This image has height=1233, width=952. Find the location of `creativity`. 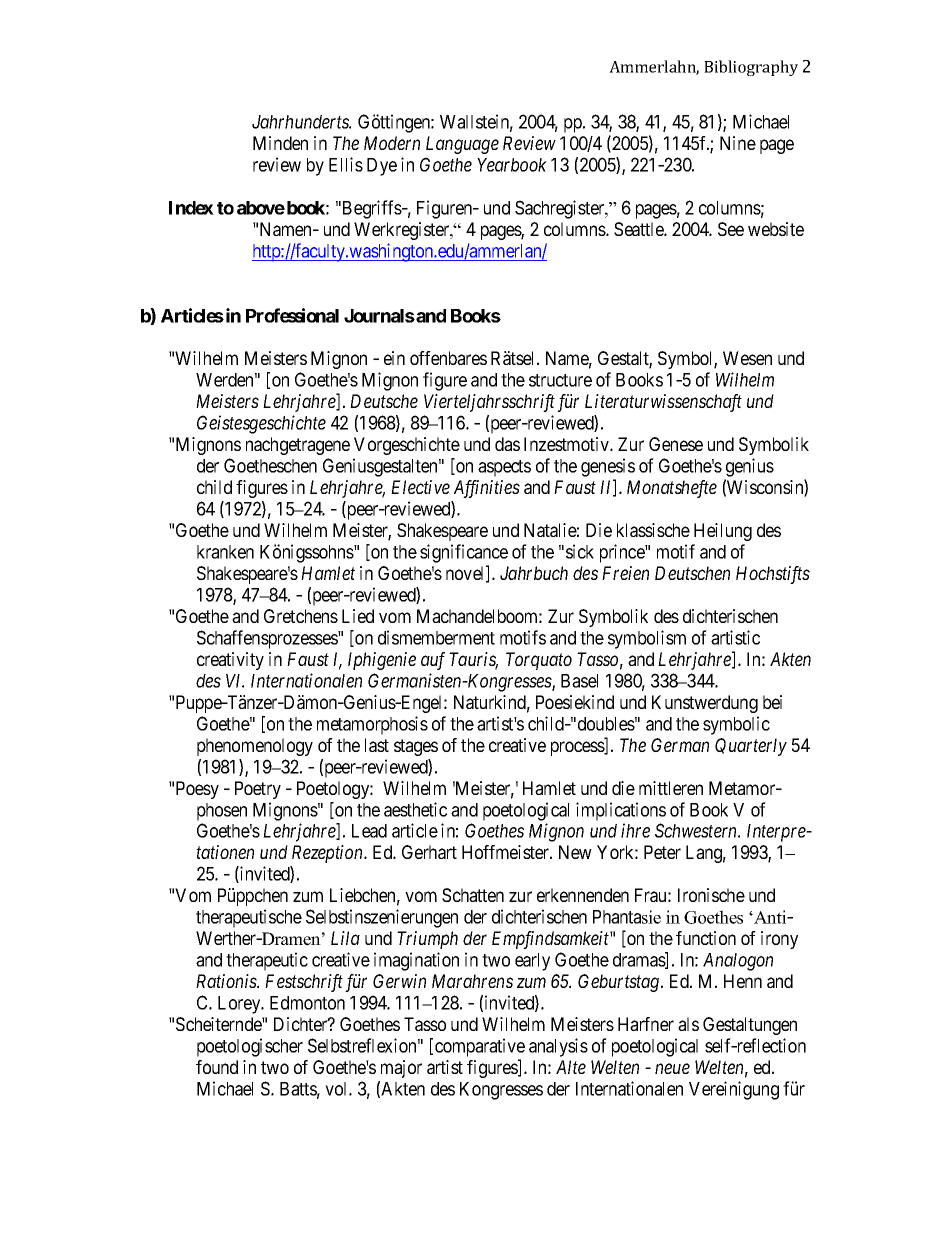

creativity is located at coordinates (230, 661).
